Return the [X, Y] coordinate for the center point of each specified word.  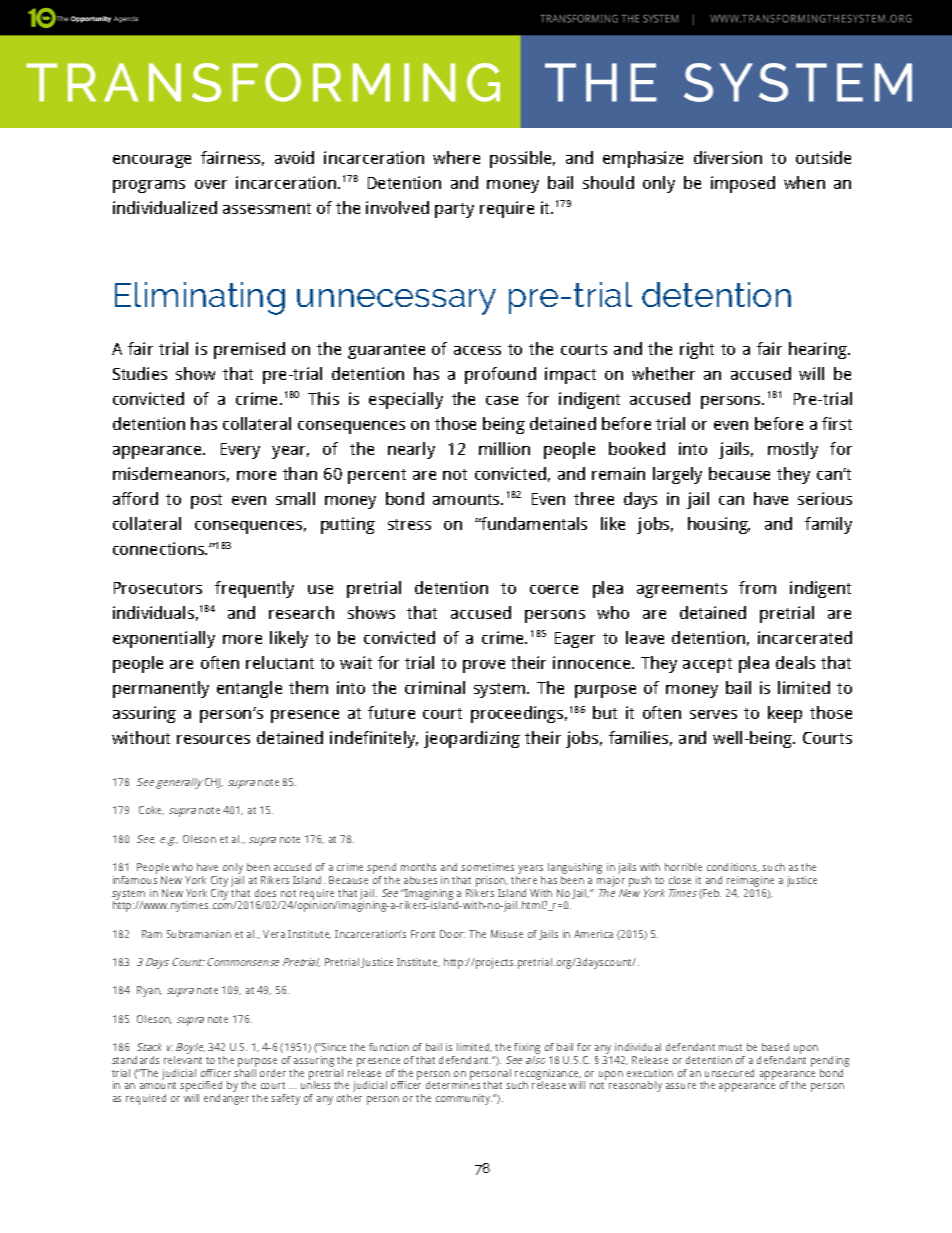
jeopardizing [472, 739]
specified [201, 1088]
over [211, 184]
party [454, 210]
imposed [743, 184]
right [697, 350]
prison [491, 883]
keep [785, 714]
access [477, 350]
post [206, 501]
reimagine [750, 883]
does [265, 893]
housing [719, 525]
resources [213, 739]
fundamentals [533, 523]
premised [249, 350]
